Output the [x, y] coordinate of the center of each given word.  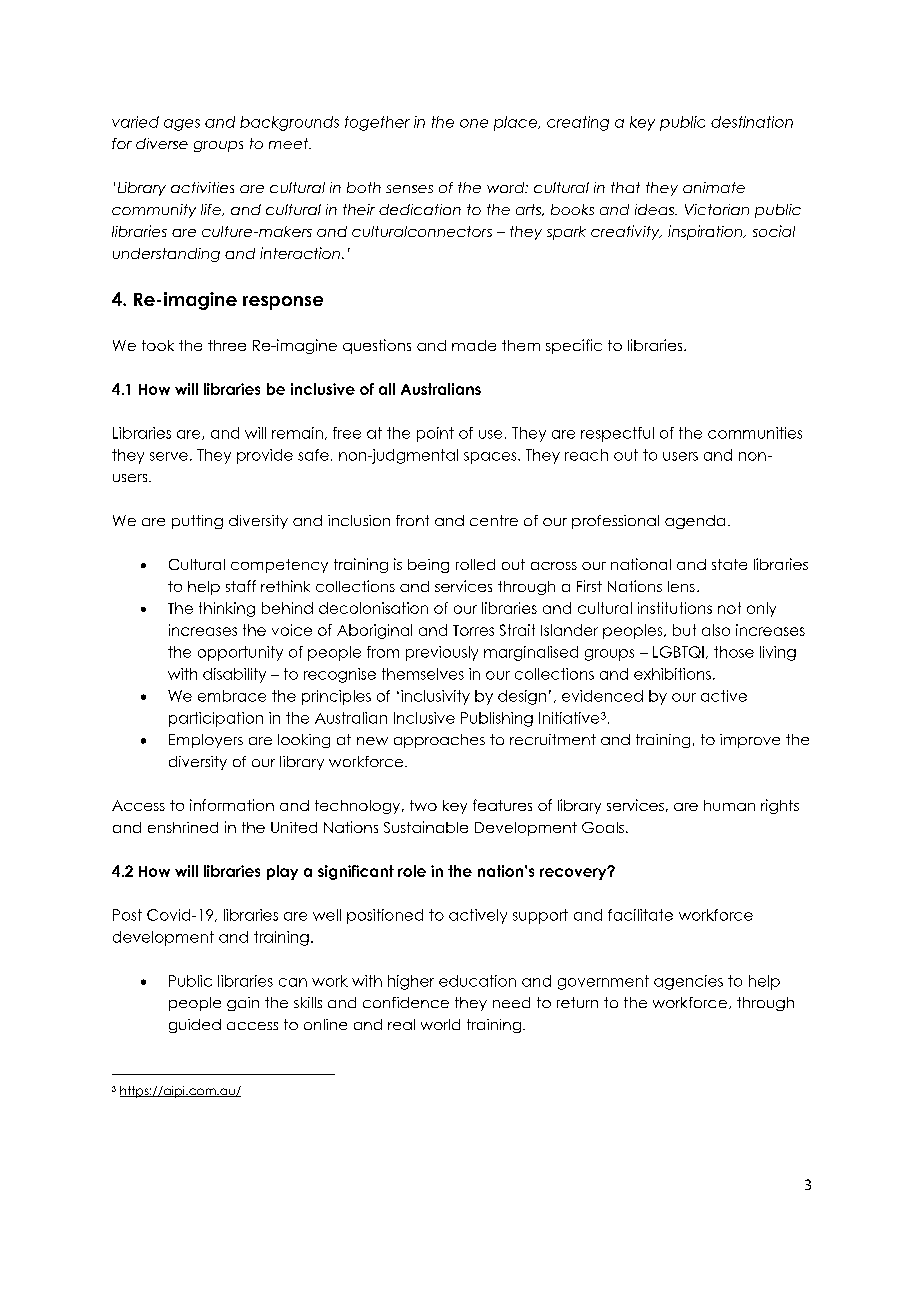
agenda [695, 522]
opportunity [240, 653]
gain [243, 1004]
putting [197, 522]
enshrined [183, 827]
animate [714, 187]
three [227, 345]
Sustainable [426, 827]
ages [182, 125]
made [474, 345]
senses [409, 189]
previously [442, 653]
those [734, 652]
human [729, 805]
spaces [491, 458]
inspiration [706, 232]
